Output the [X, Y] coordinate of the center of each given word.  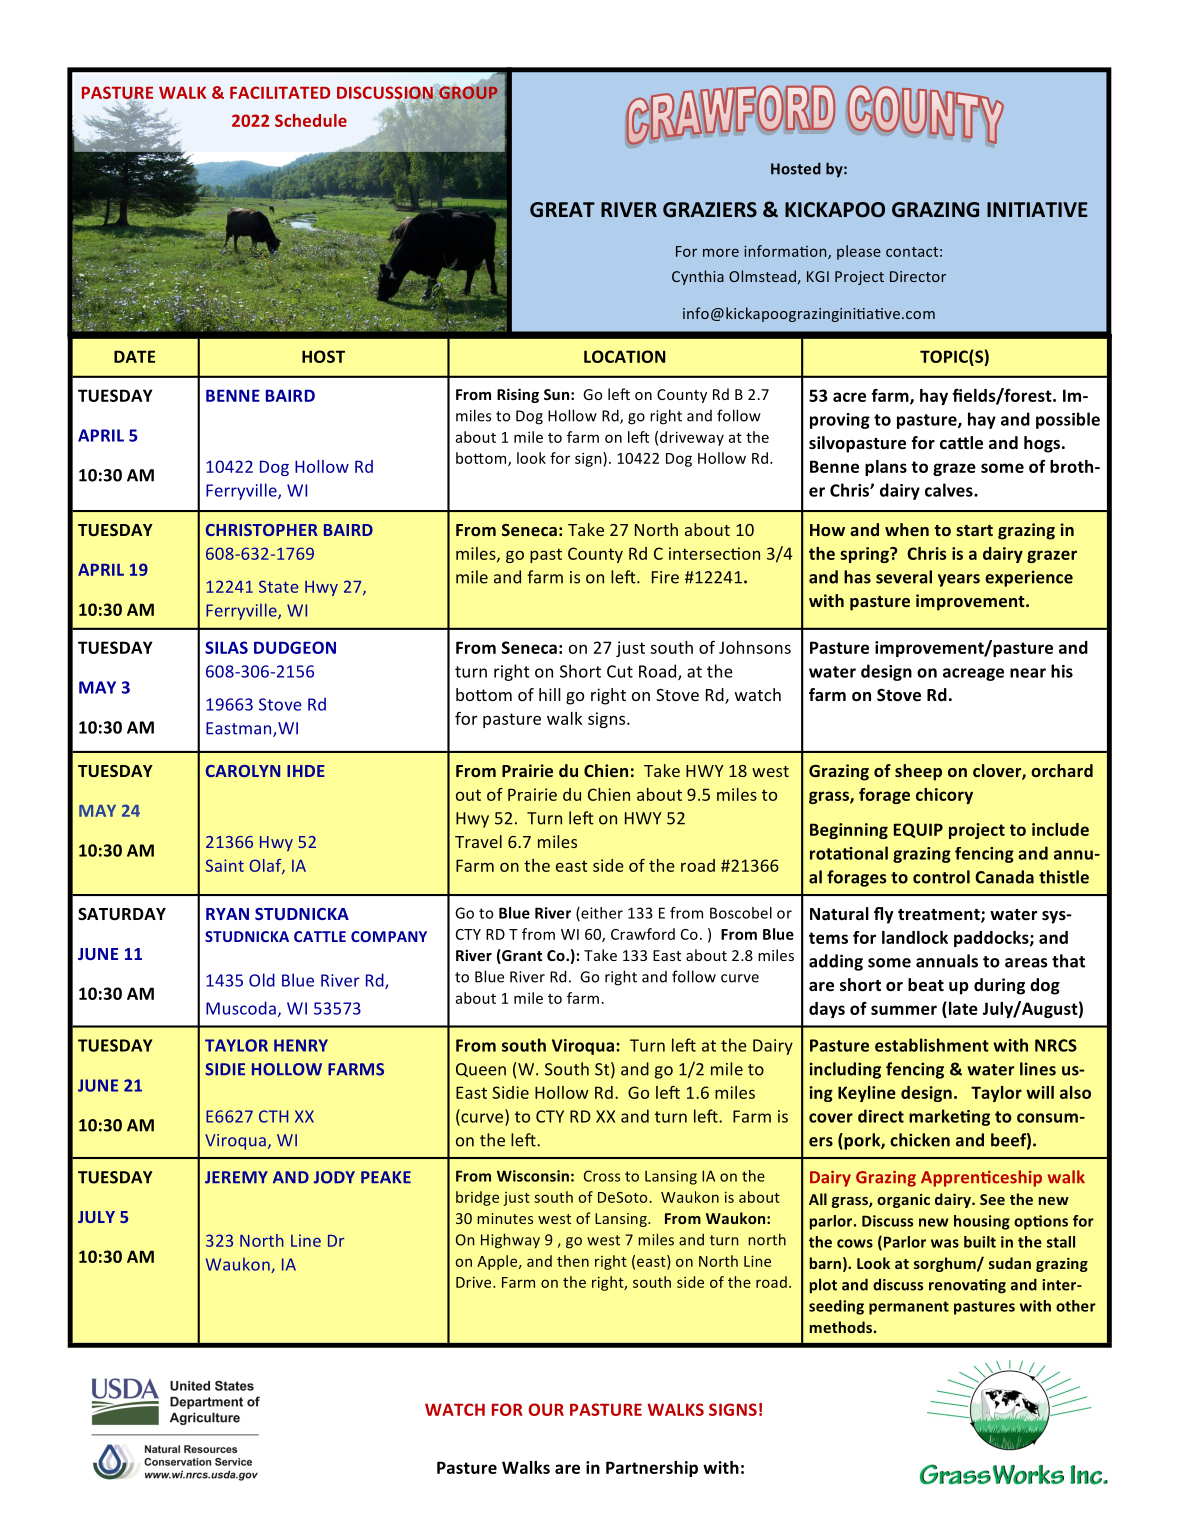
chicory [944, 796]
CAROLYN [243, 771]
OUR [546, 1409]
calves [950, 490]
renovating [967, 1286]
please [859, 252]
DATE [134, 356]
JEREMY [236, 1177]
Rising [518, 395]
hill [550, 694]
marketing [949, 1117]
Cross [602, 1176]
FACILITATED [280, 92]
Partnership [652, 1469]
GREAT [562, 209]
